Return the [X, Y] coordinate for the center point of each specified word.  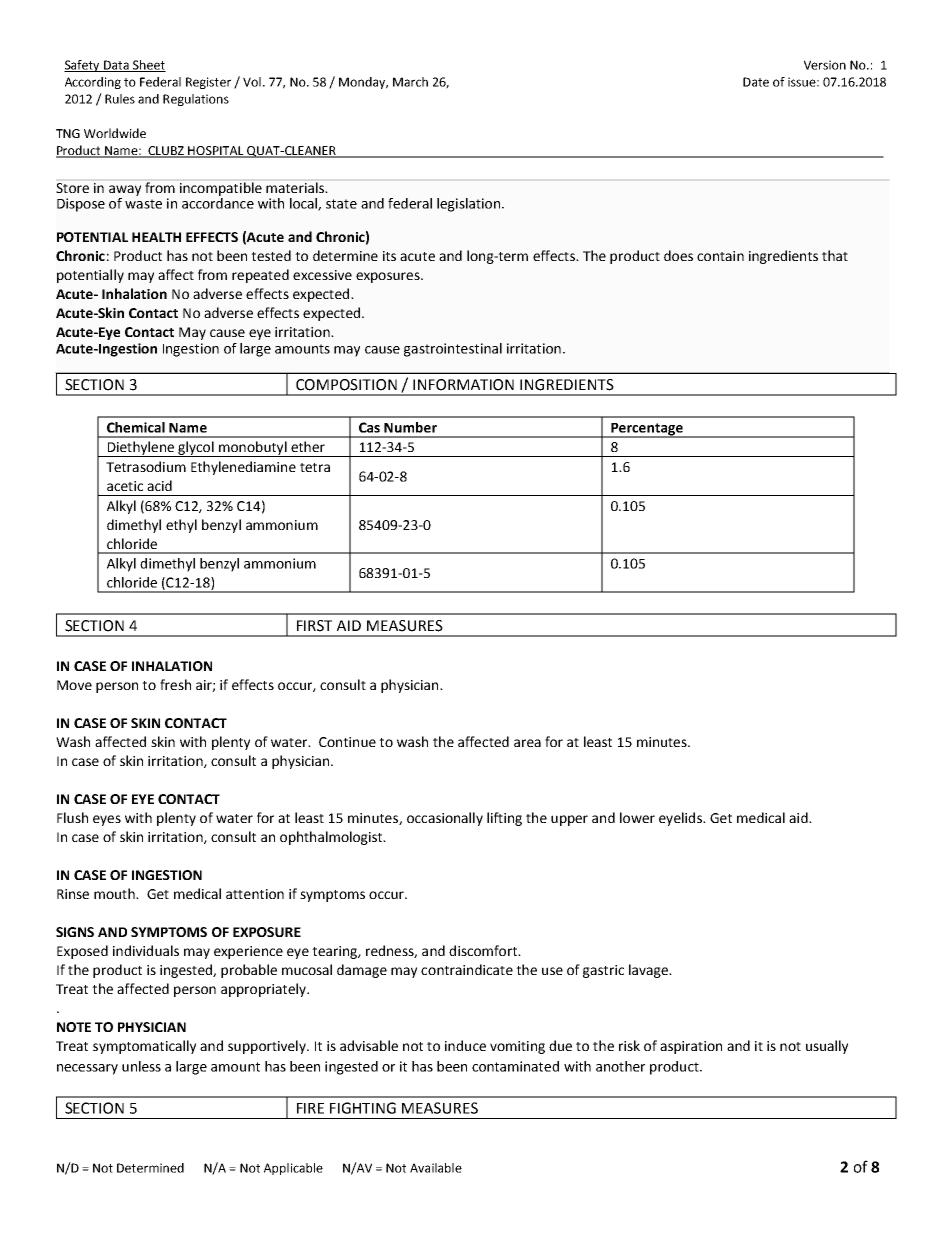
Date [756, 82]
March [410, 82]
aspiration [691, 1047]
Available [436, 1168]
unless [141, 1066]
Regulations [196, 100]
